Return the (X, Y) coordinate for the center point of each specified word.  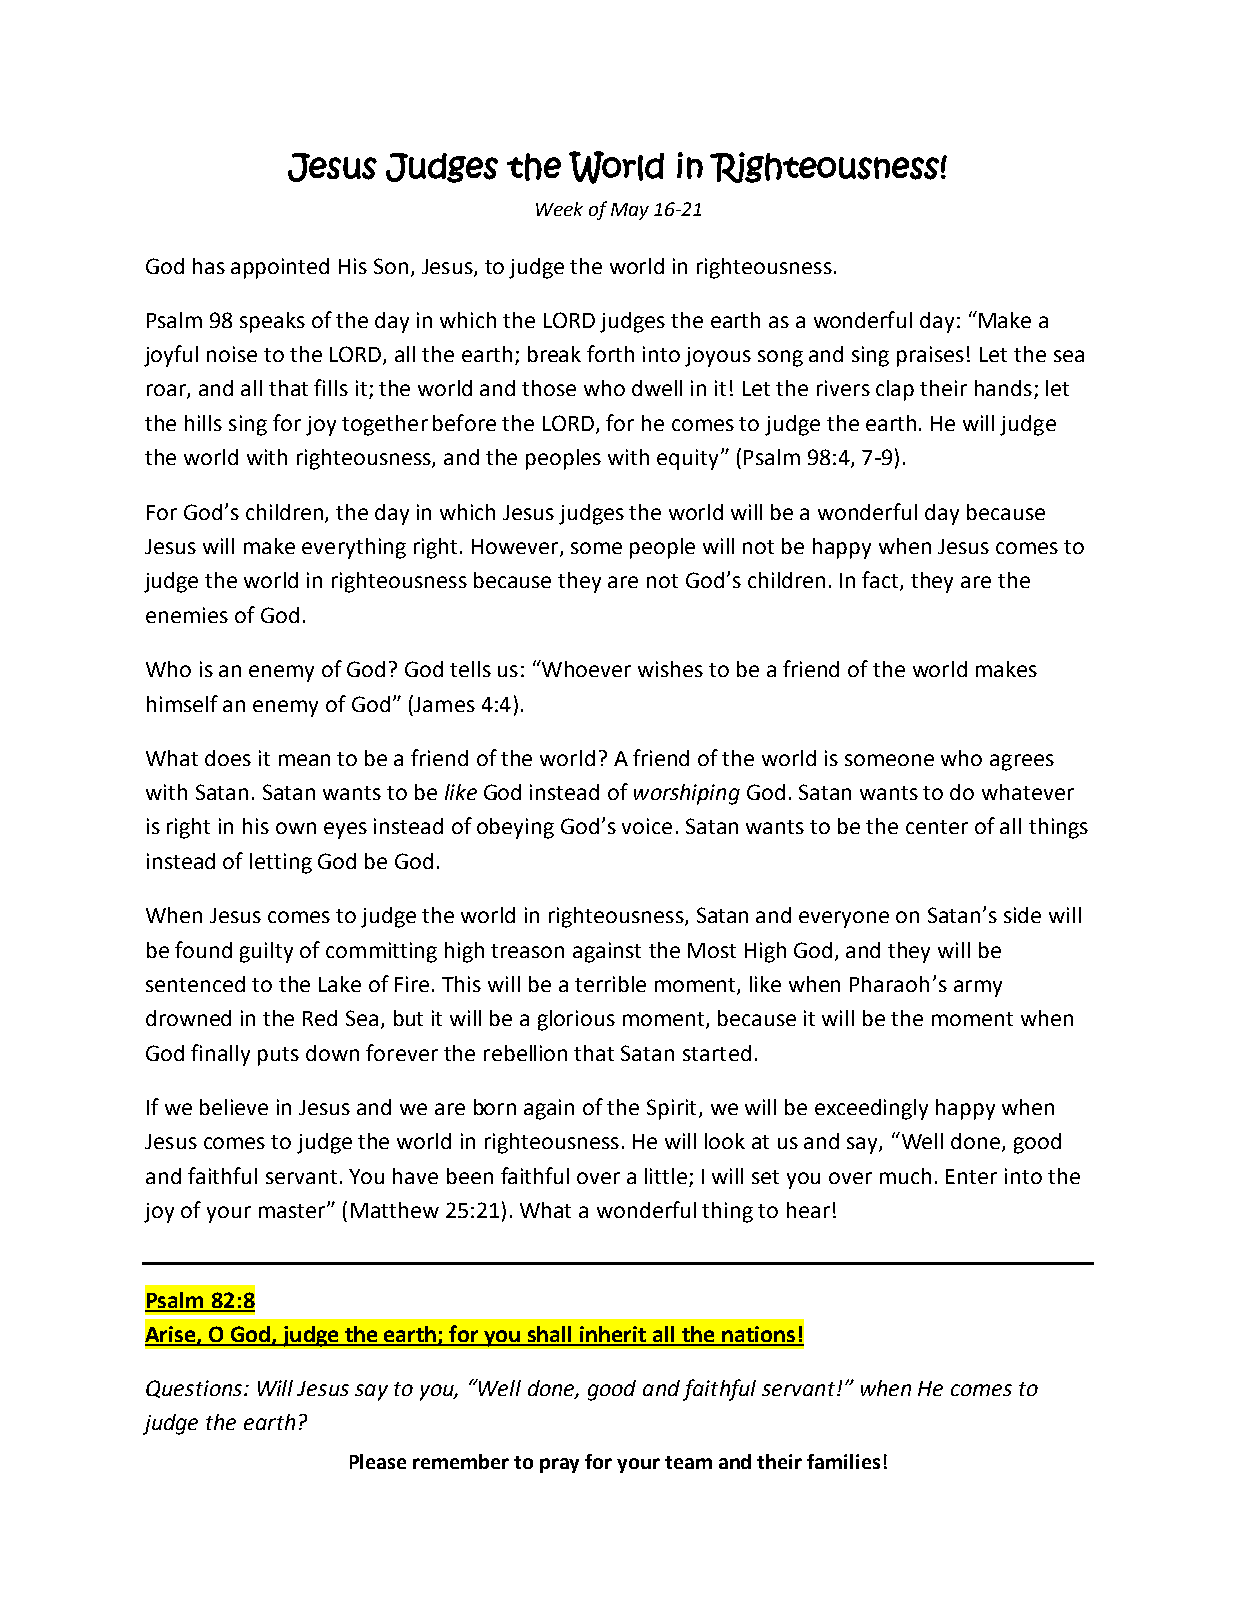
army (978, 988)
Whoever (585, 668)
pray (559, 1465)
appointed (280, 268)
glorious (576, 1020)
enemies (187, 615)
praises (930, 356)
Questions (195, 1389)
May (630, 211)
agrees (1022, 762)
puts (278, 1056)
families (843, 1461)
